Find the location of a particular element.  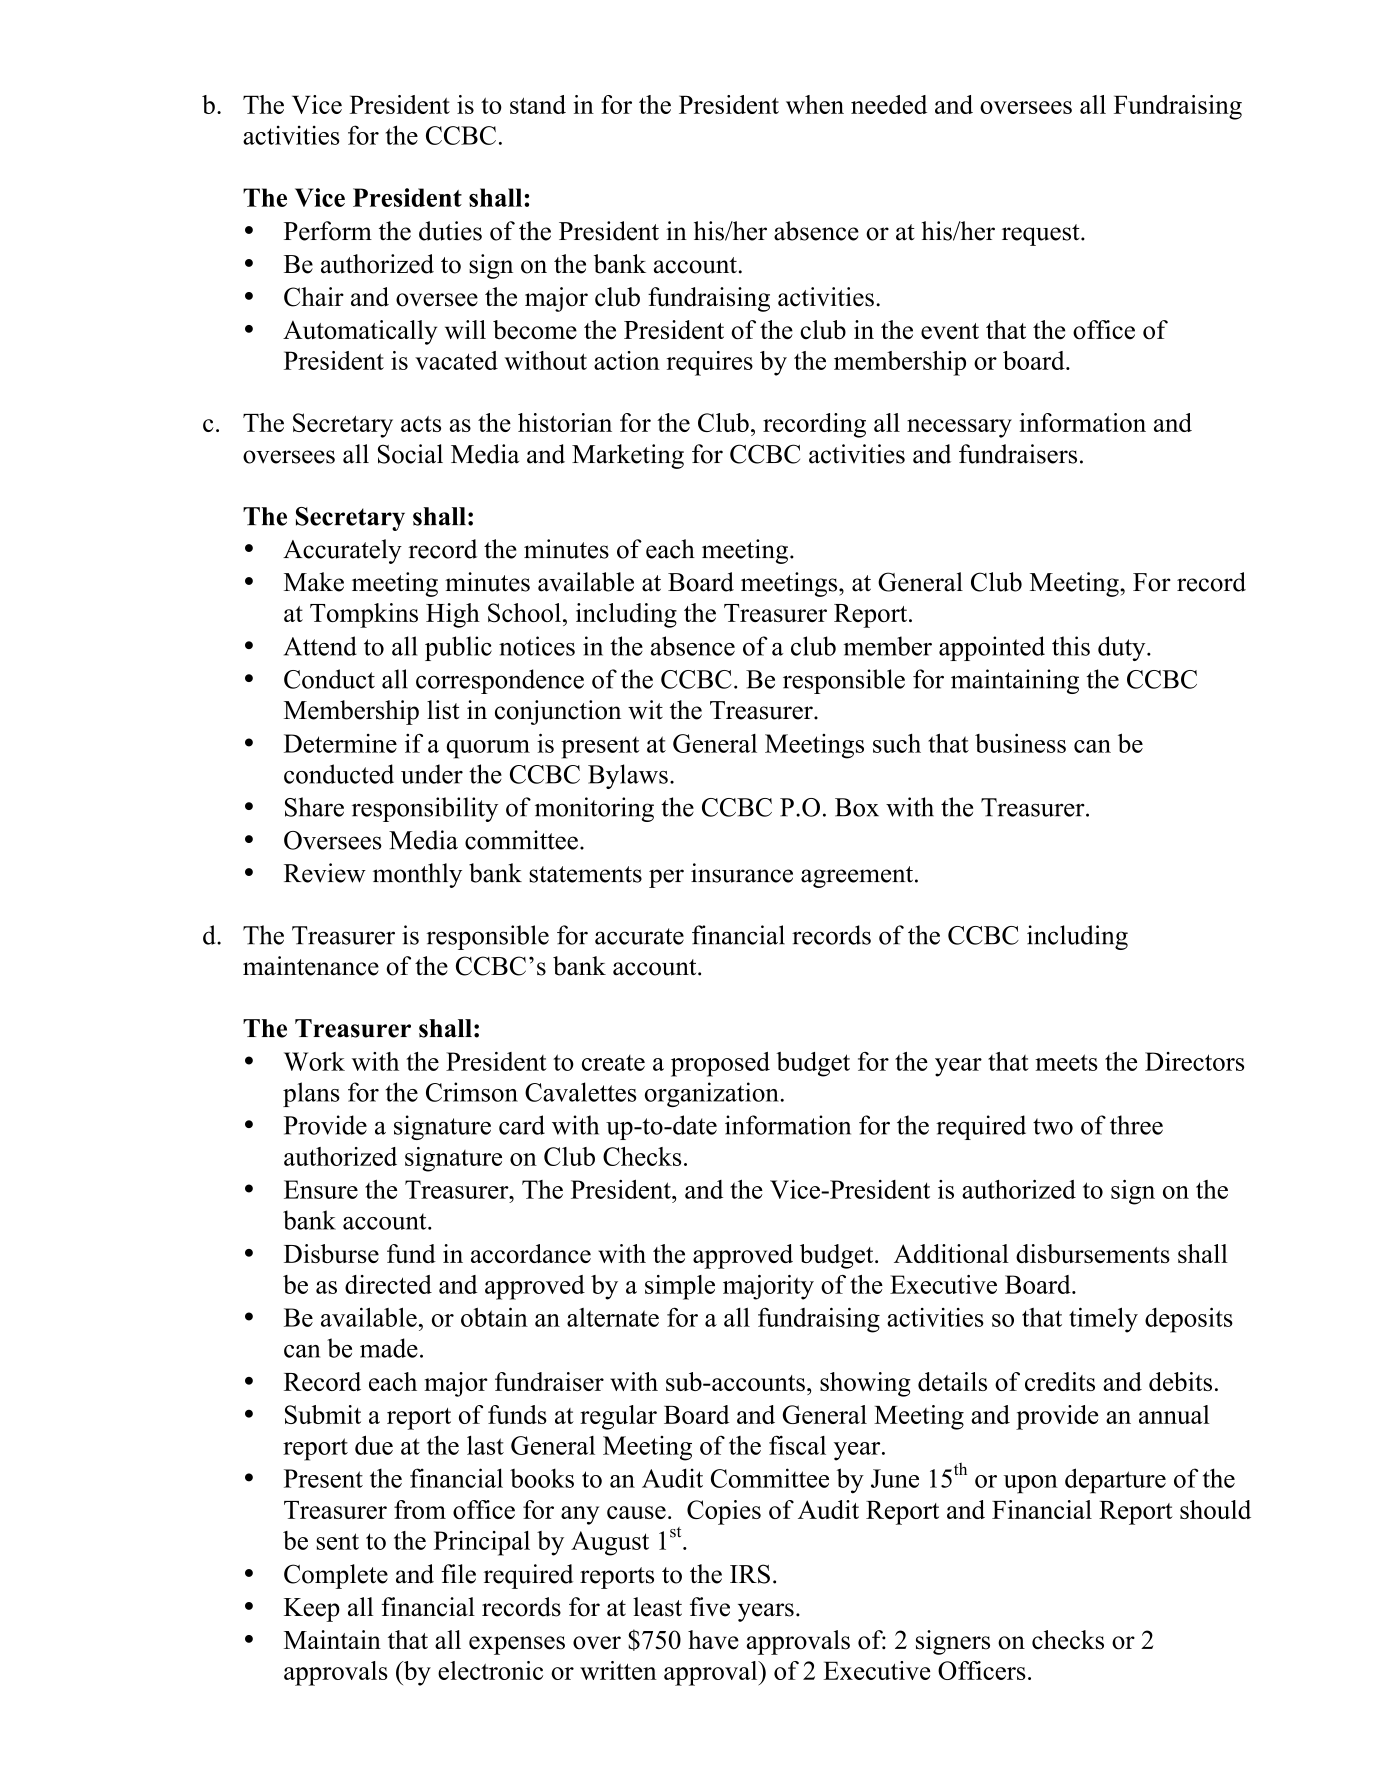

business is located at coordinates (1020, 743).
